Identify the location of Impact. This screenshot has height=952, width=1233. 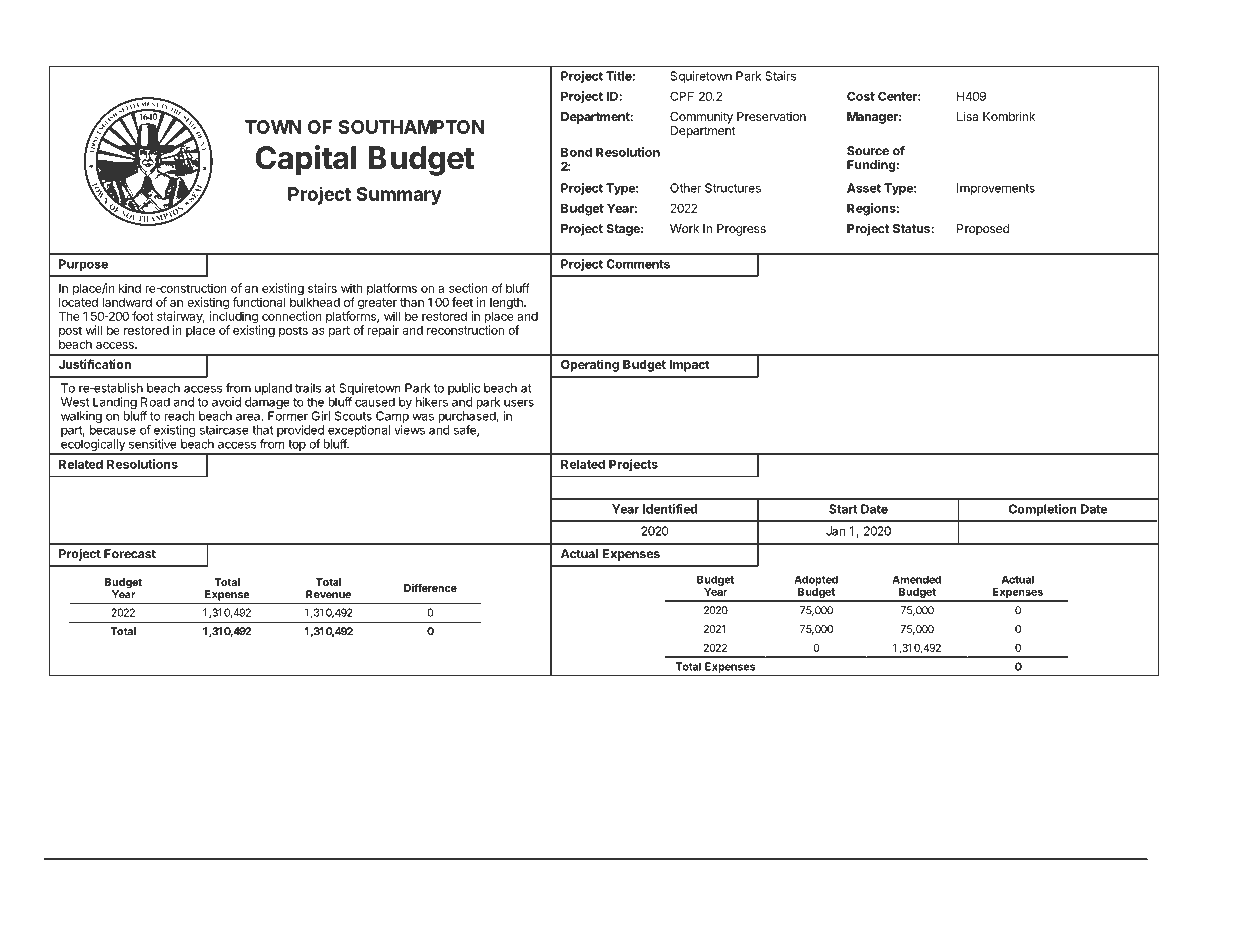
(690, 366).
